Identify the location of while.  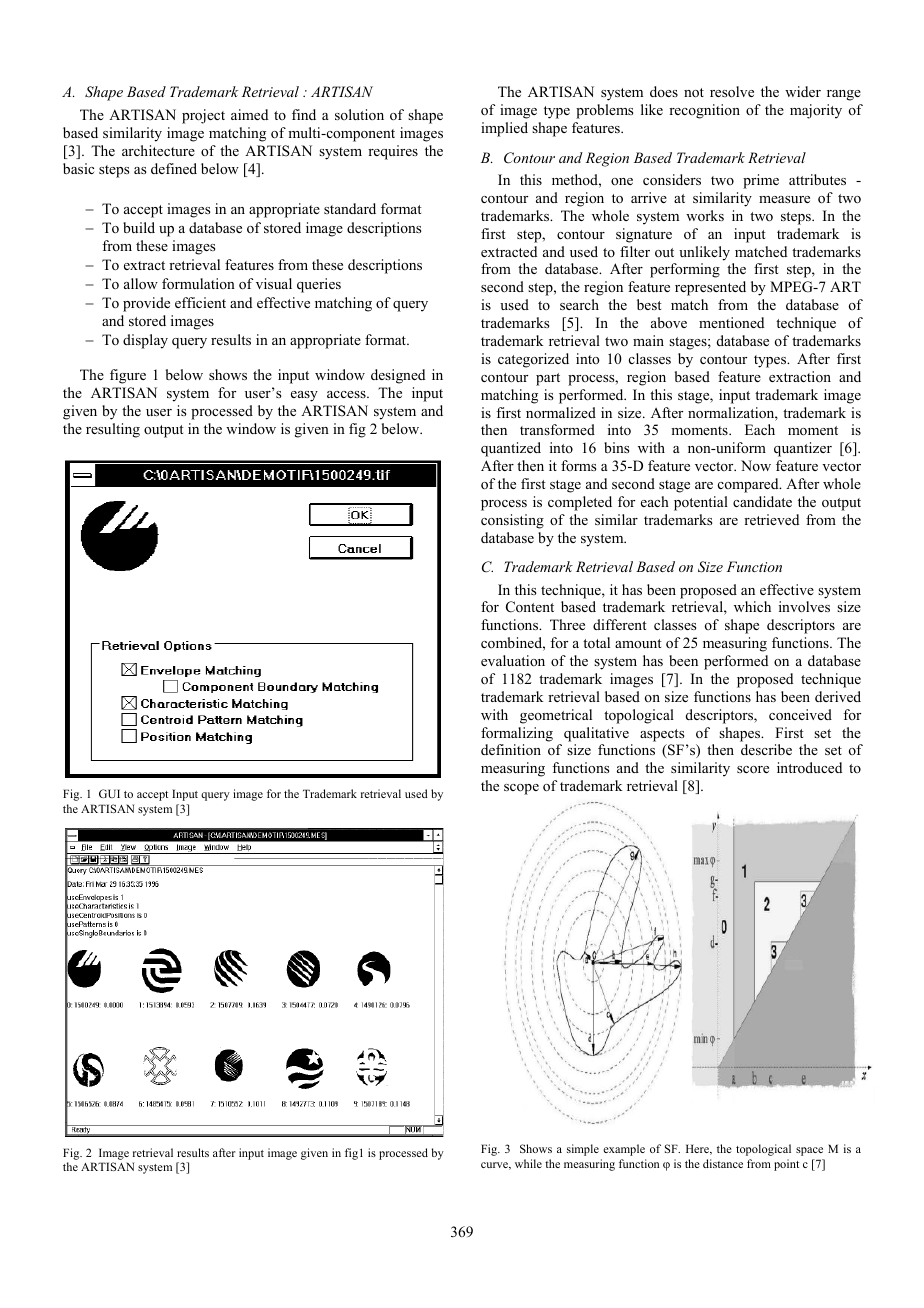
(528, 1163).
